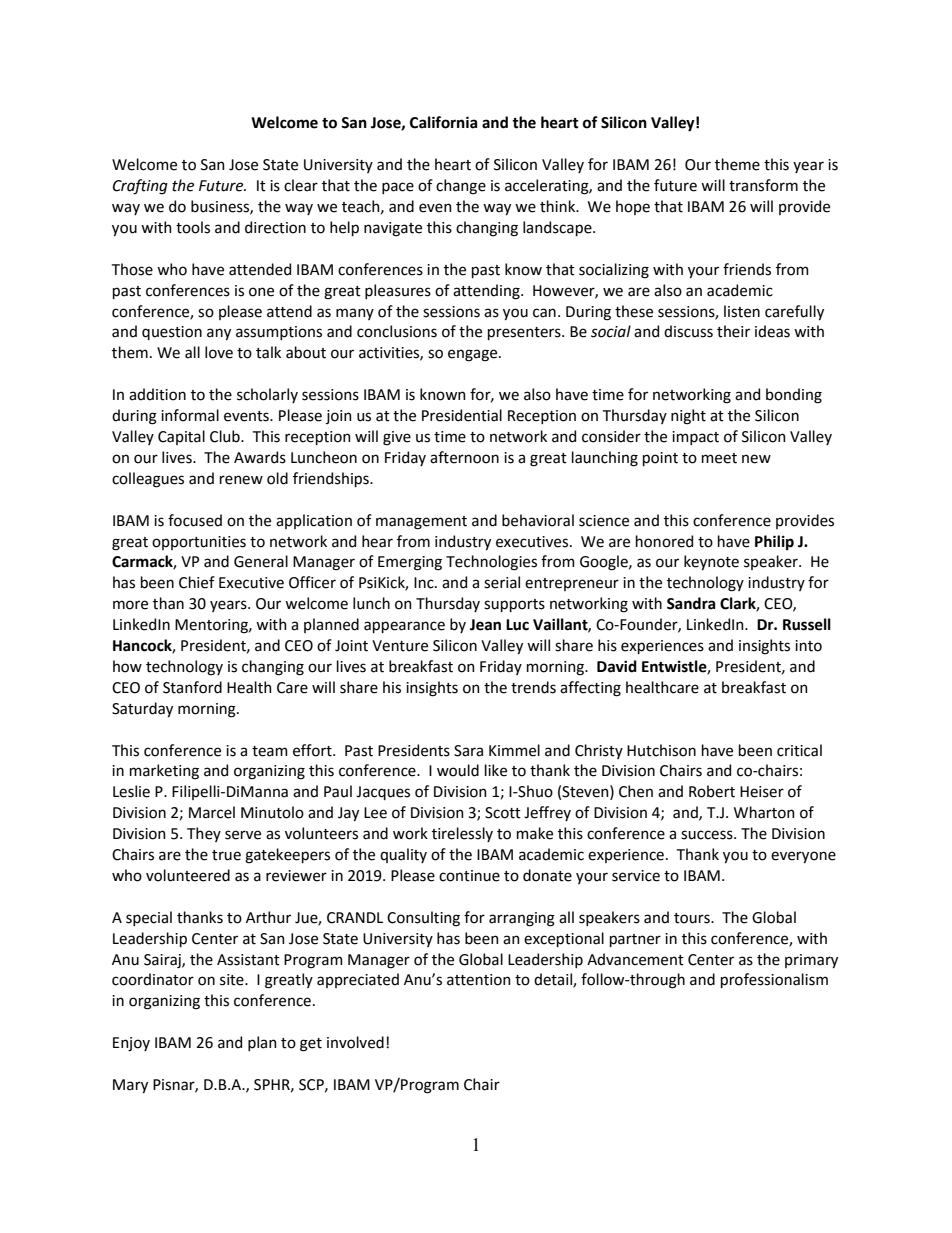 The width and height of the image is (952, 1233). I want to click on transform, so click(763, 185).
